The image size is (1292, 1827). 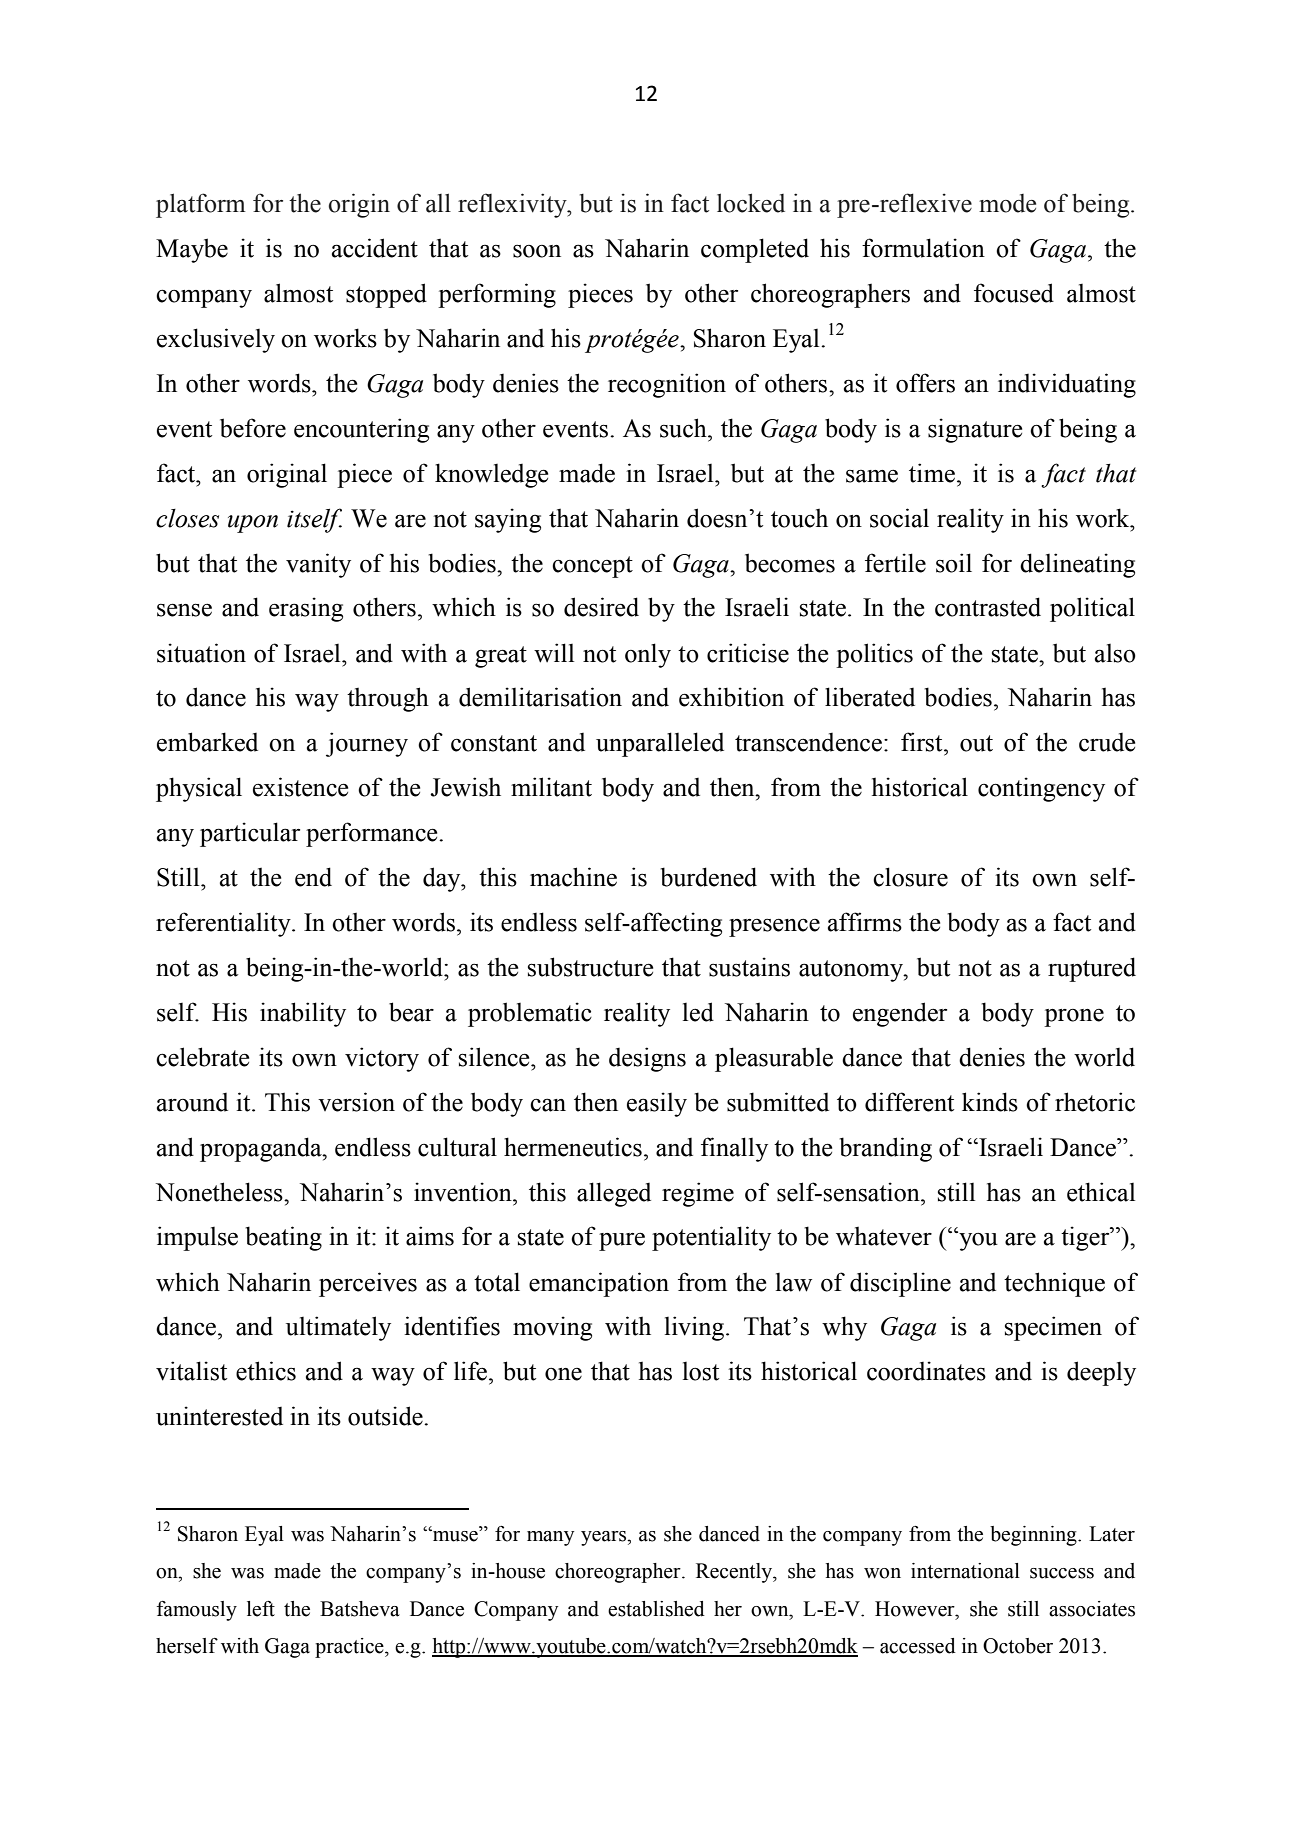 I want to click on substructure, so click(x=590, y=967).
